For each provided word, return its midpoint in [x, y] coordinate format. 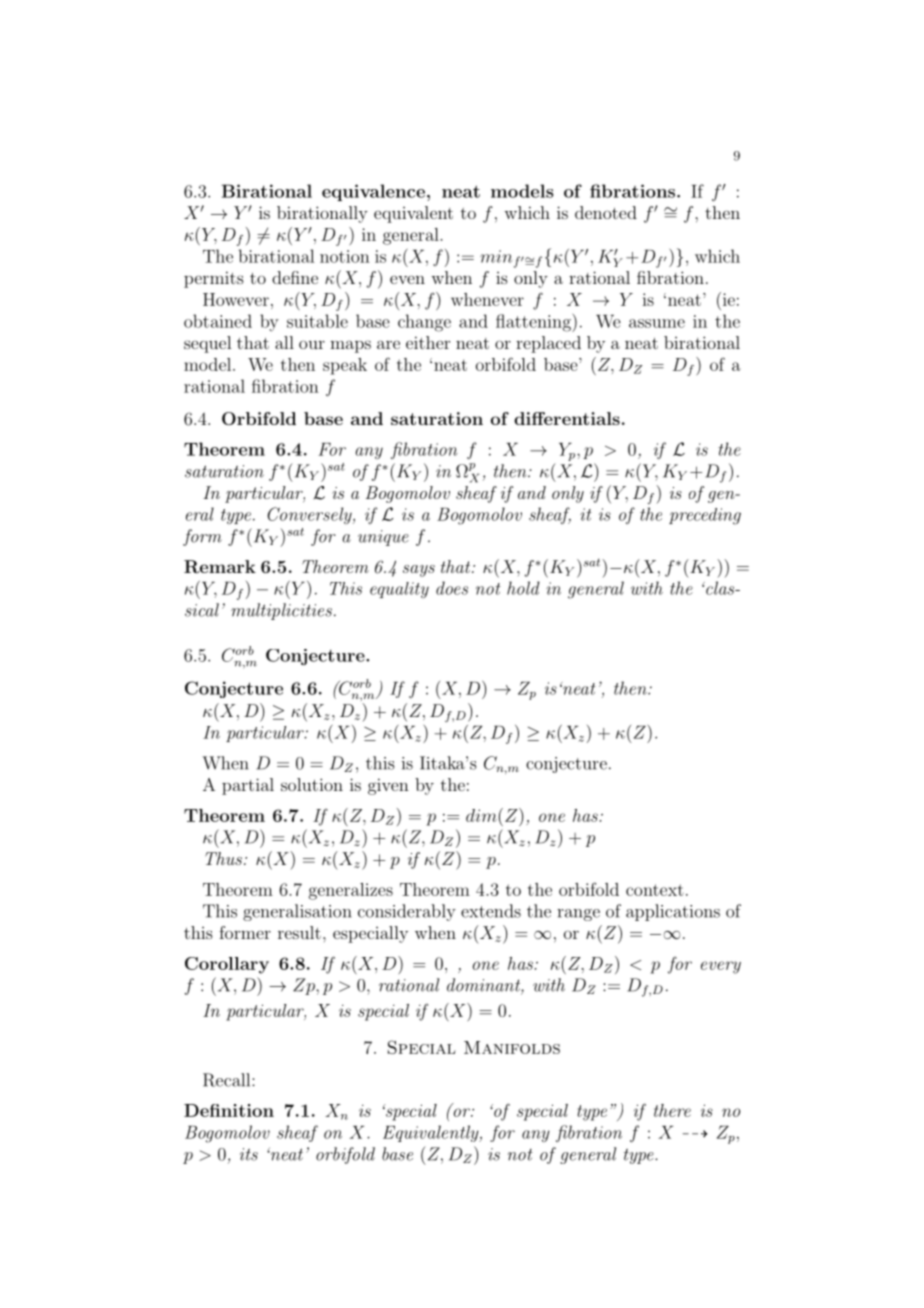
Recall [228, 1080]
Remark [220, 566]
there [672, 1110]
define [295, 277]
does [452, 588]
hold [523, 588]
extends [491, 911]
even [407, 279]
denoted [606, 212]
